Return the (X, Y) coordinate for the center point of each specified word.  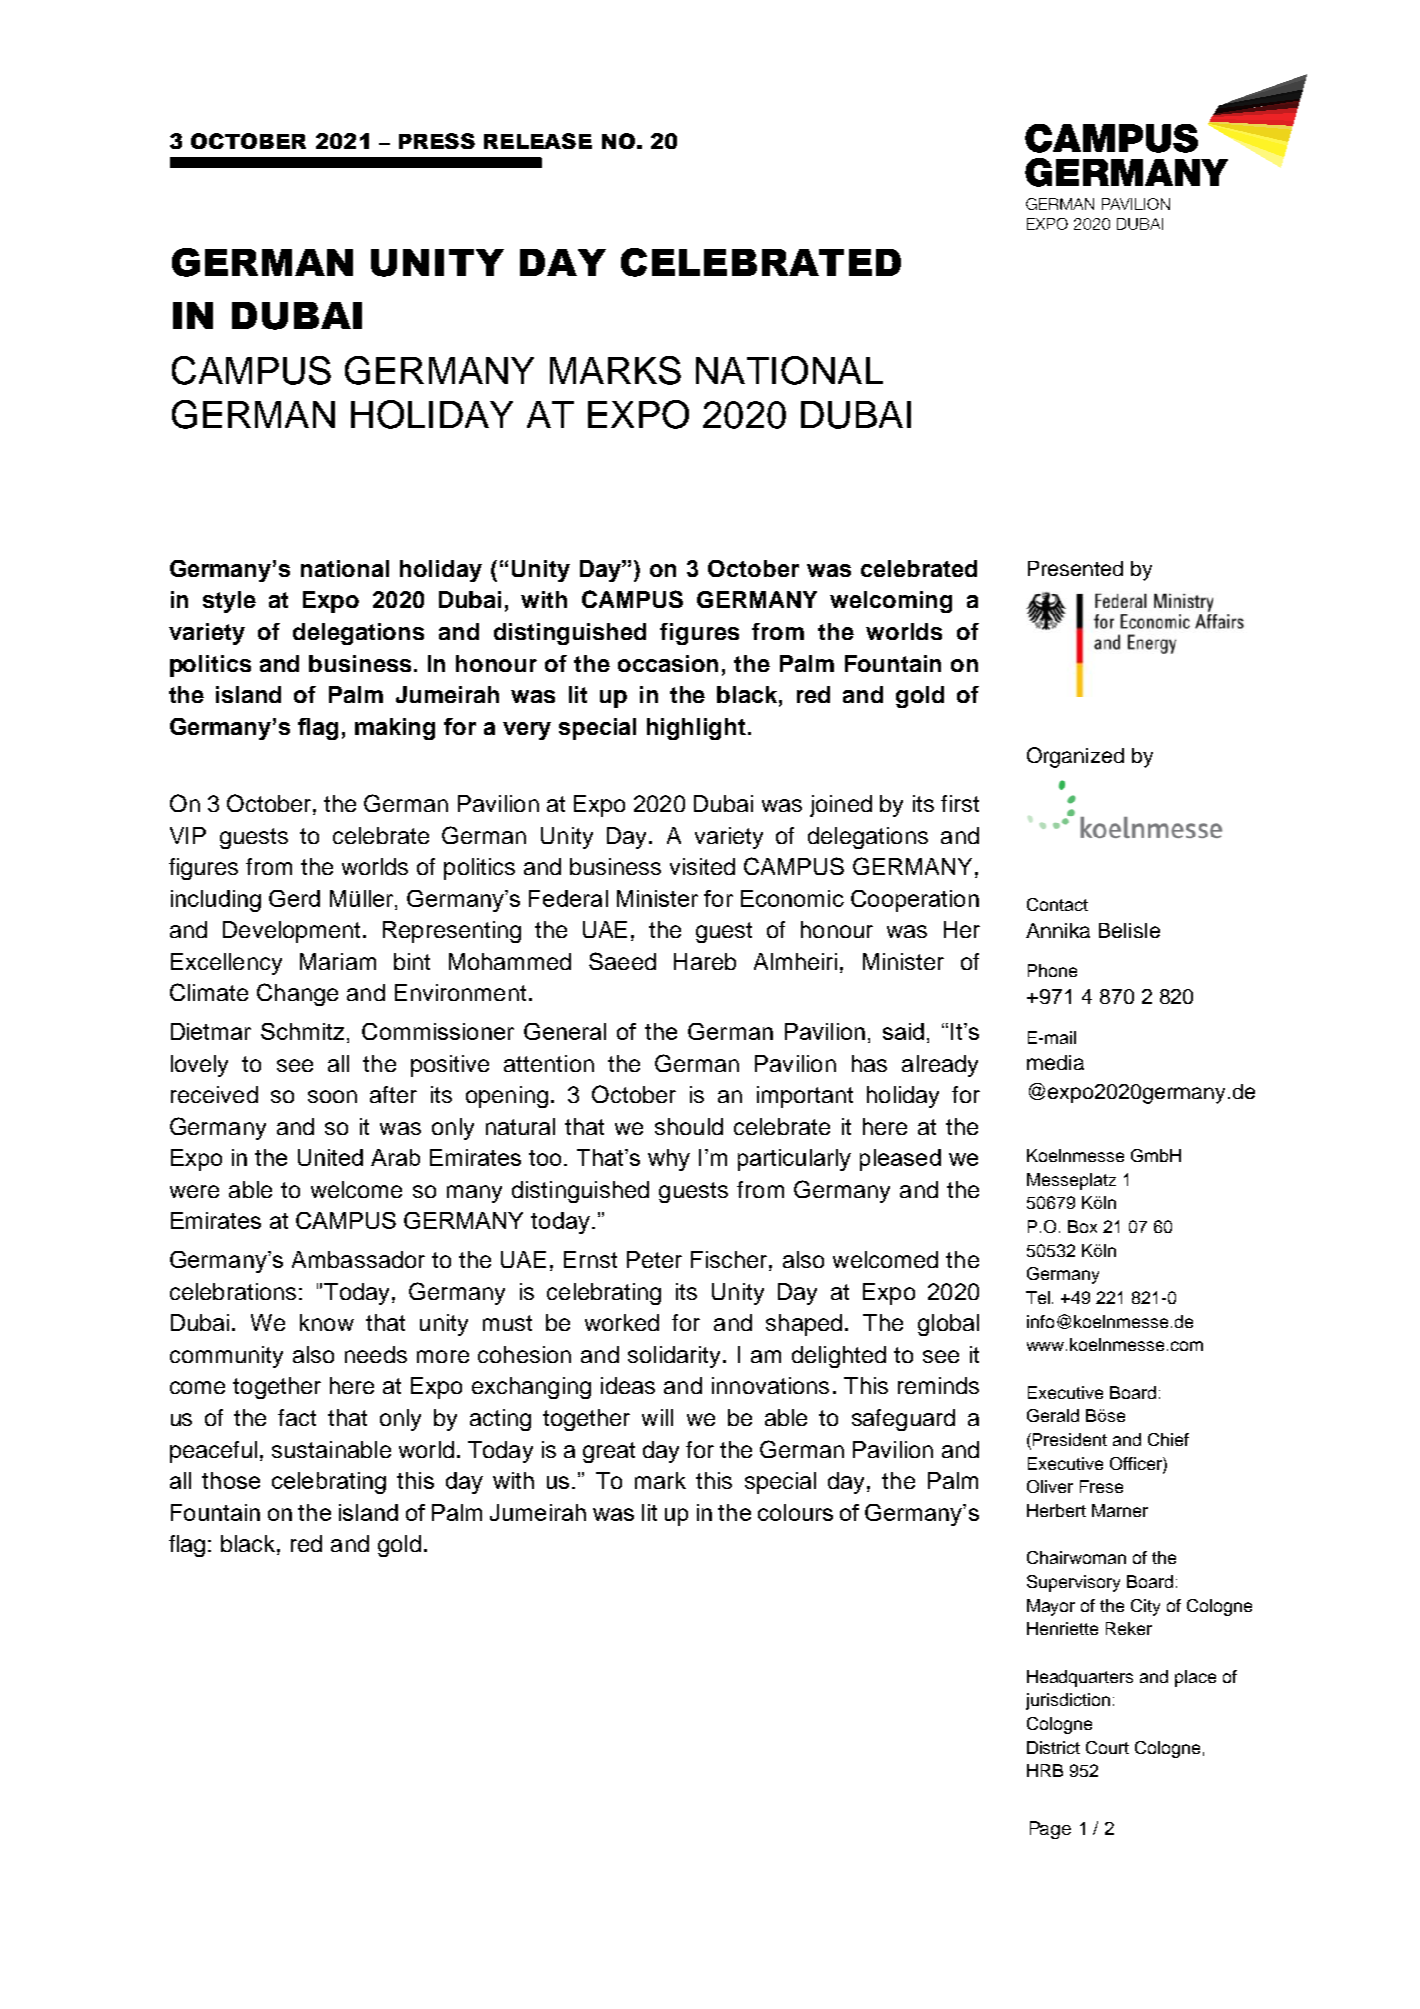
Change (297, 994)
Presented (1075, 568)
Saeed (622, 961)
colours (795, 1512)
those (231, 1480)
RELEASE (538, 141)
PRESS (437, 141)
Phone (1052, 970)
